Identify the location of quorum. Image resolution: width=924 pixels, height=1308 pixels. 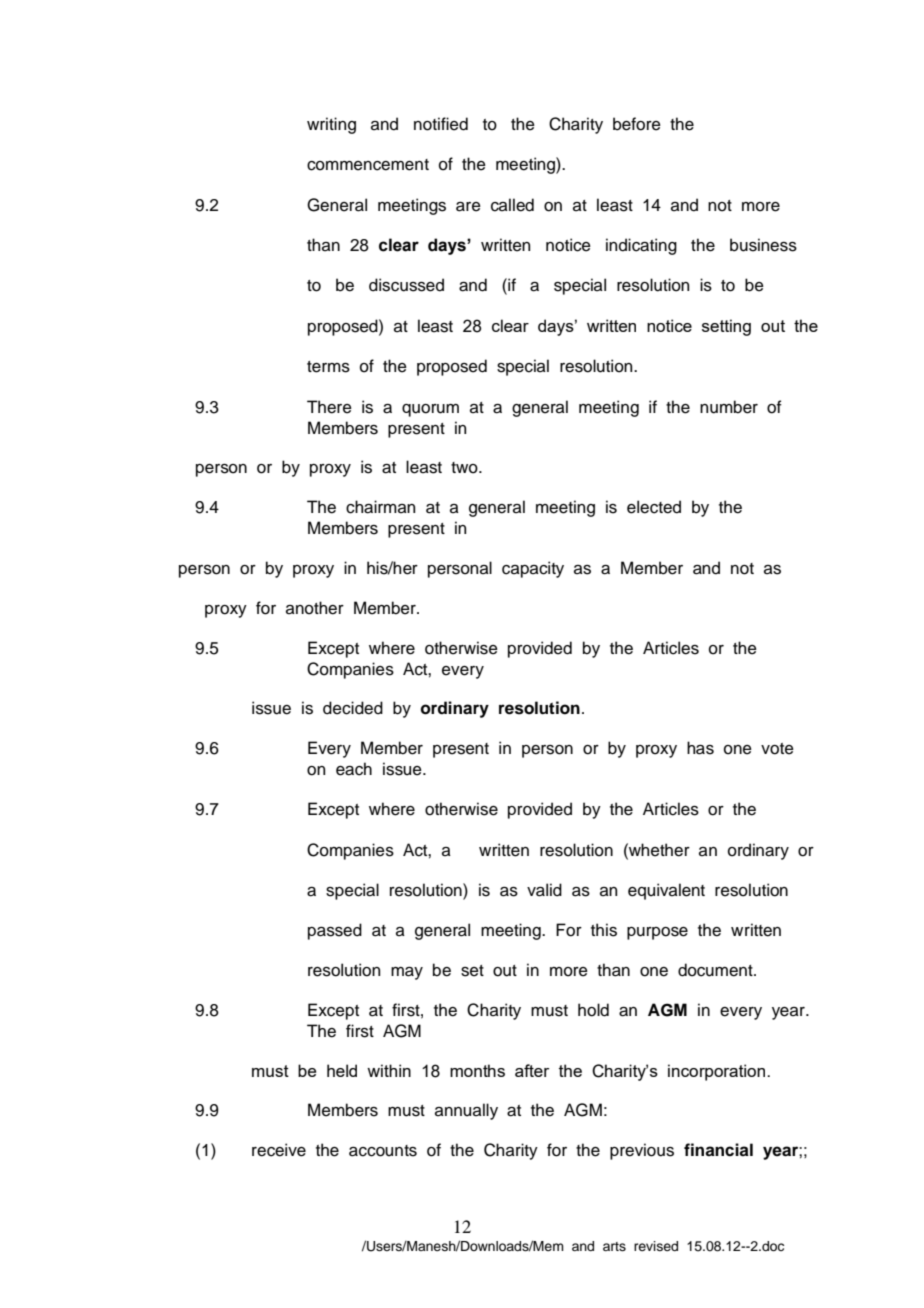
(430, 410).
